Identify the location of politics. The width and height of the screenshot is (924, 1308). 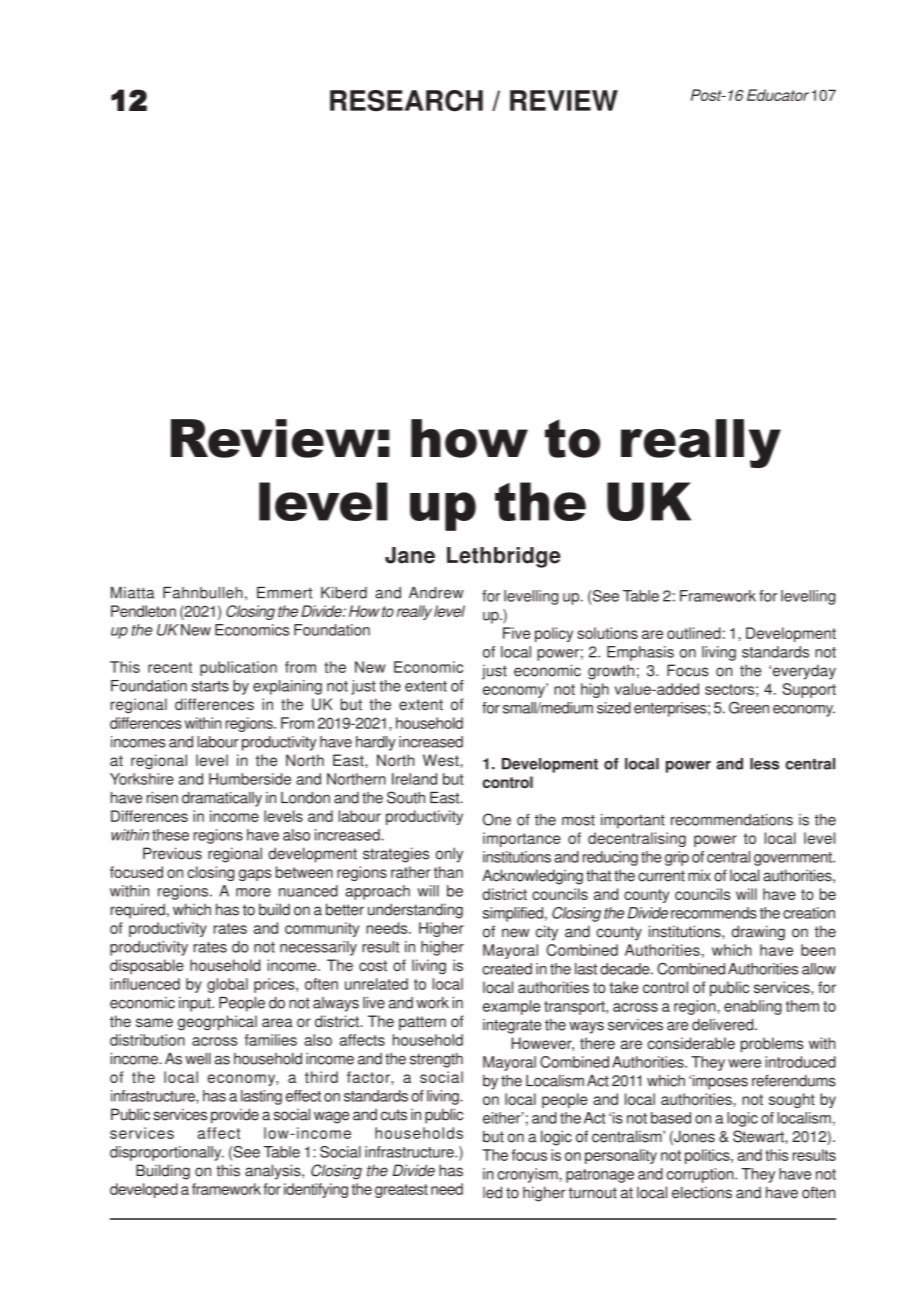
(708, 1156).
